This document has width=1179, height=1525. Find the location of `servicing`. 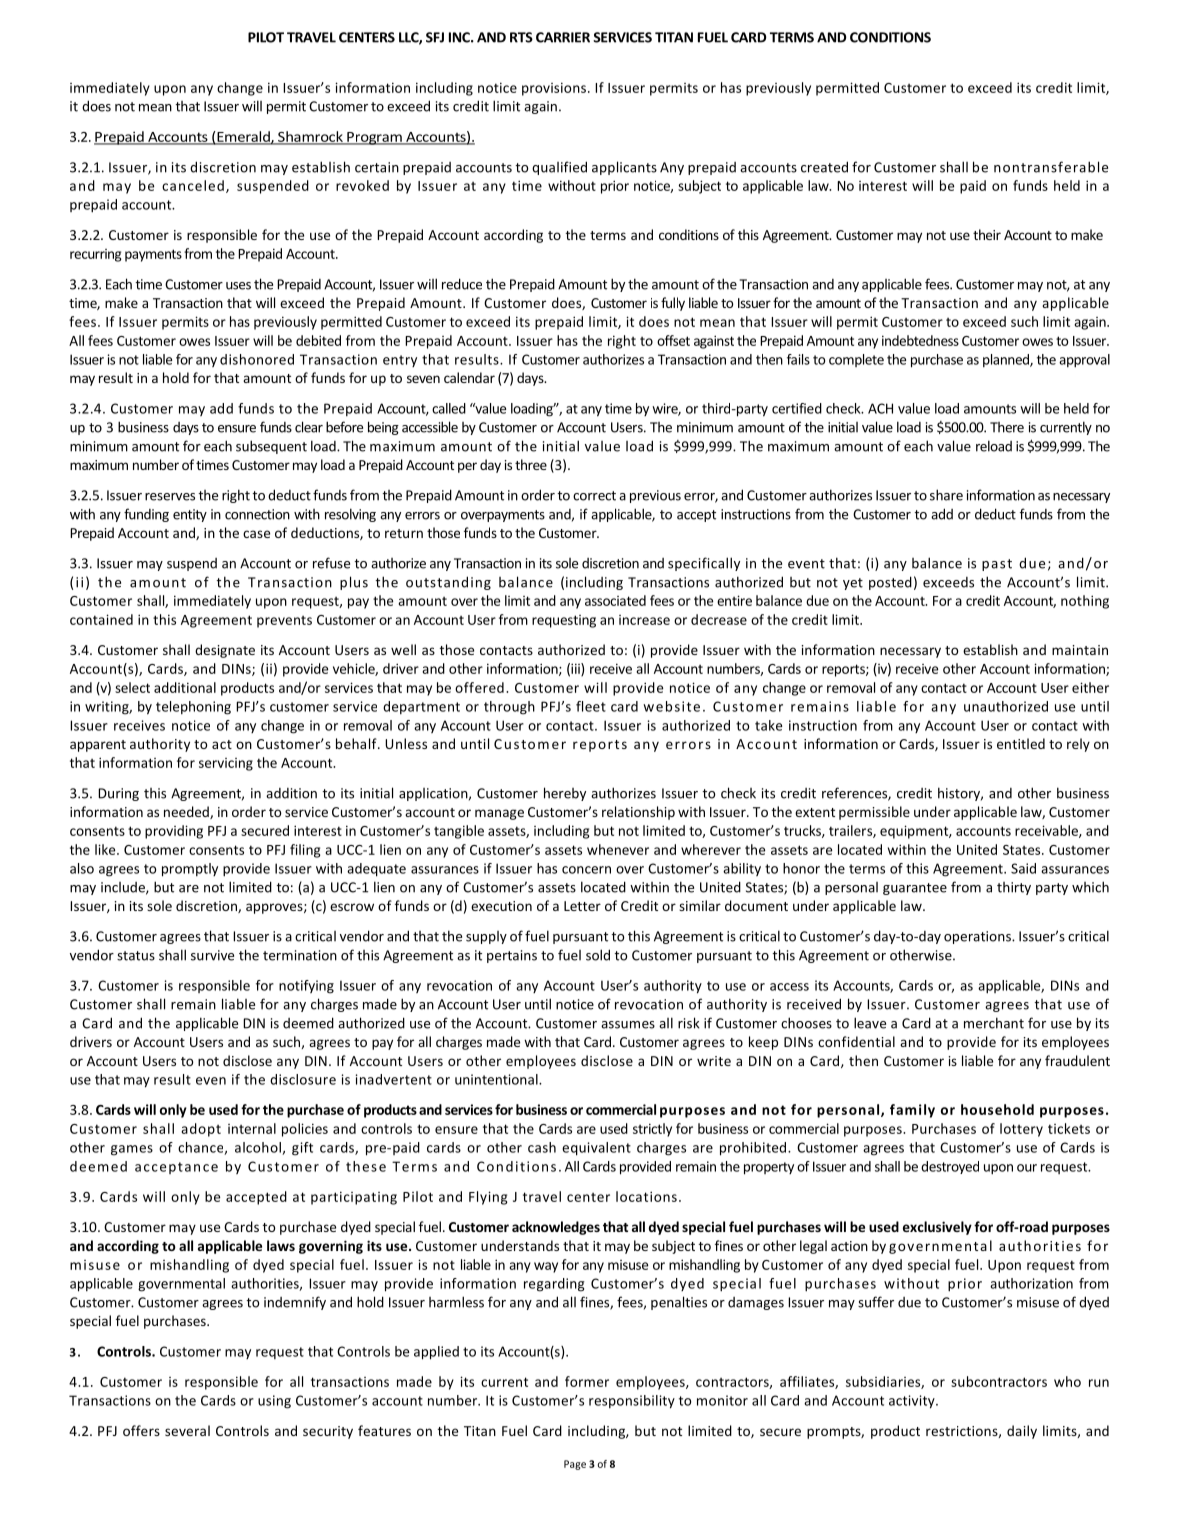

servicing is located at coordinates (226, 764).
